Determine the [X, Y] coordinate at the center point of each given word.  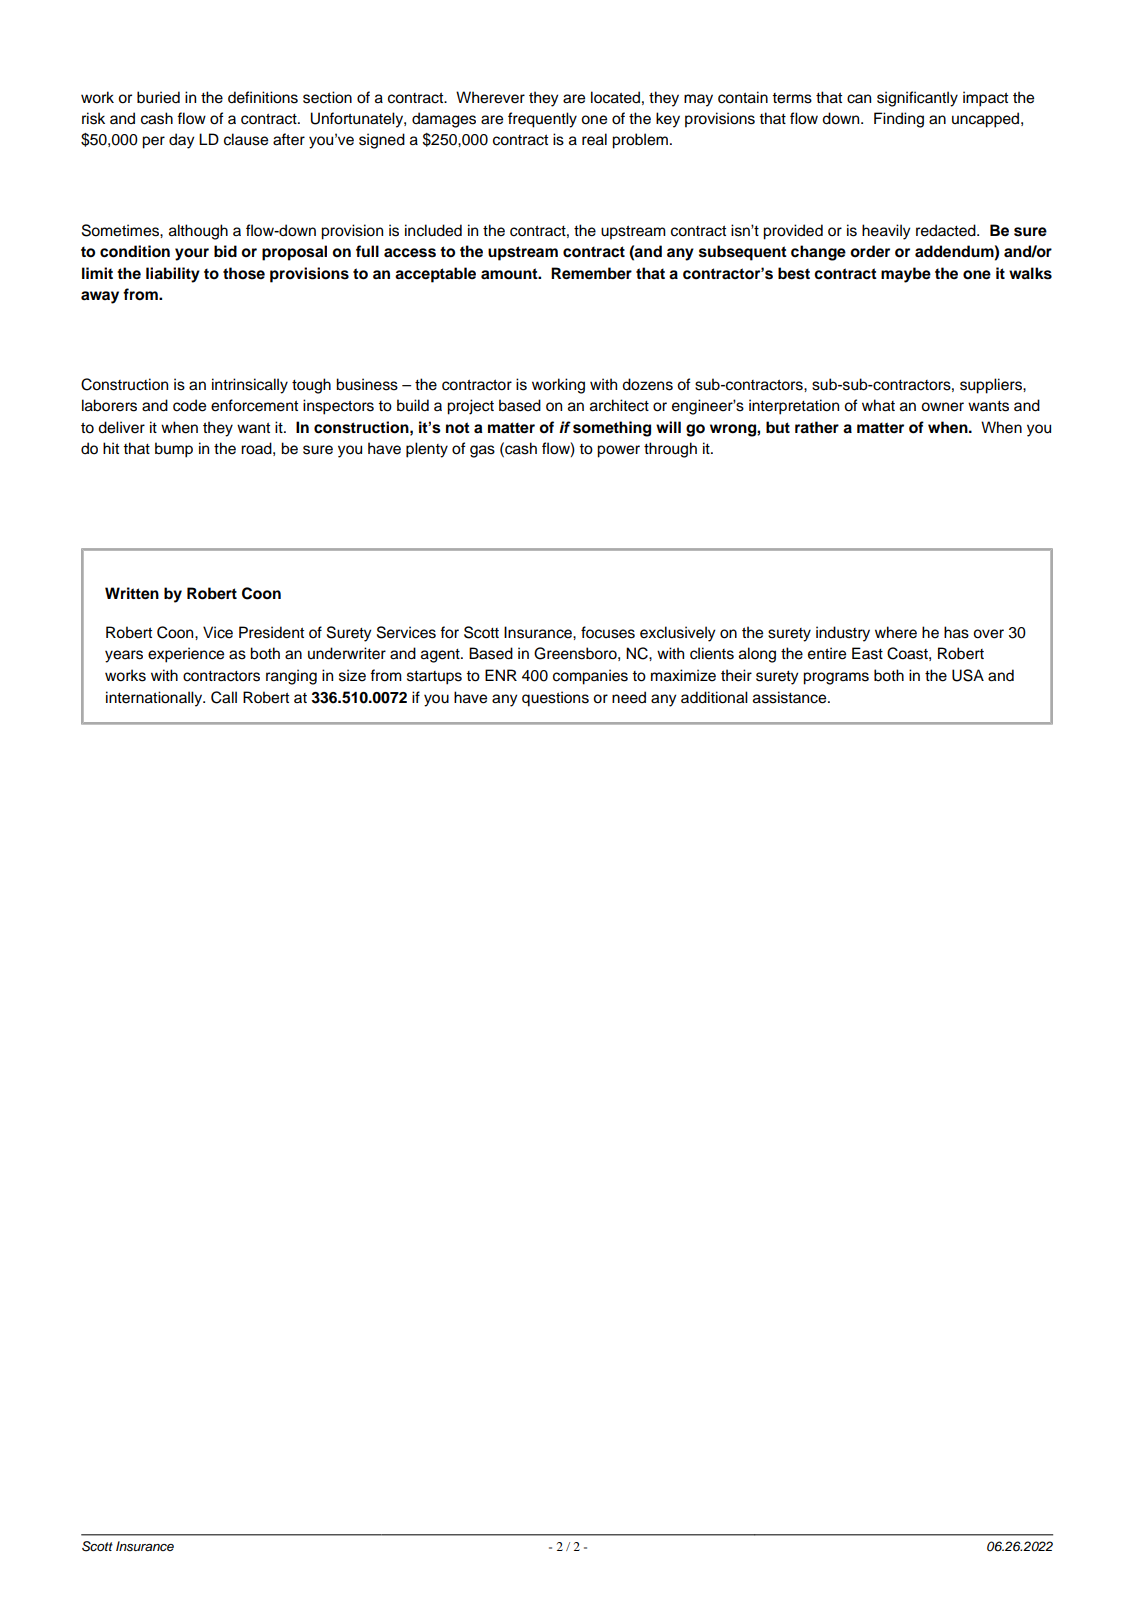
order [870, 251]
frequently [542, 120]
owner [942, 407]
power [618, 451]
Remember [591, 273]
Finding [899, 120]
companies [590, 677]
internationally [155, 699]
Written [132, 593]
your [192, 254]
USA [968, 675]
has [956, 632]
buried [158, 97]
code [189, 405]
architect [619, 405]
